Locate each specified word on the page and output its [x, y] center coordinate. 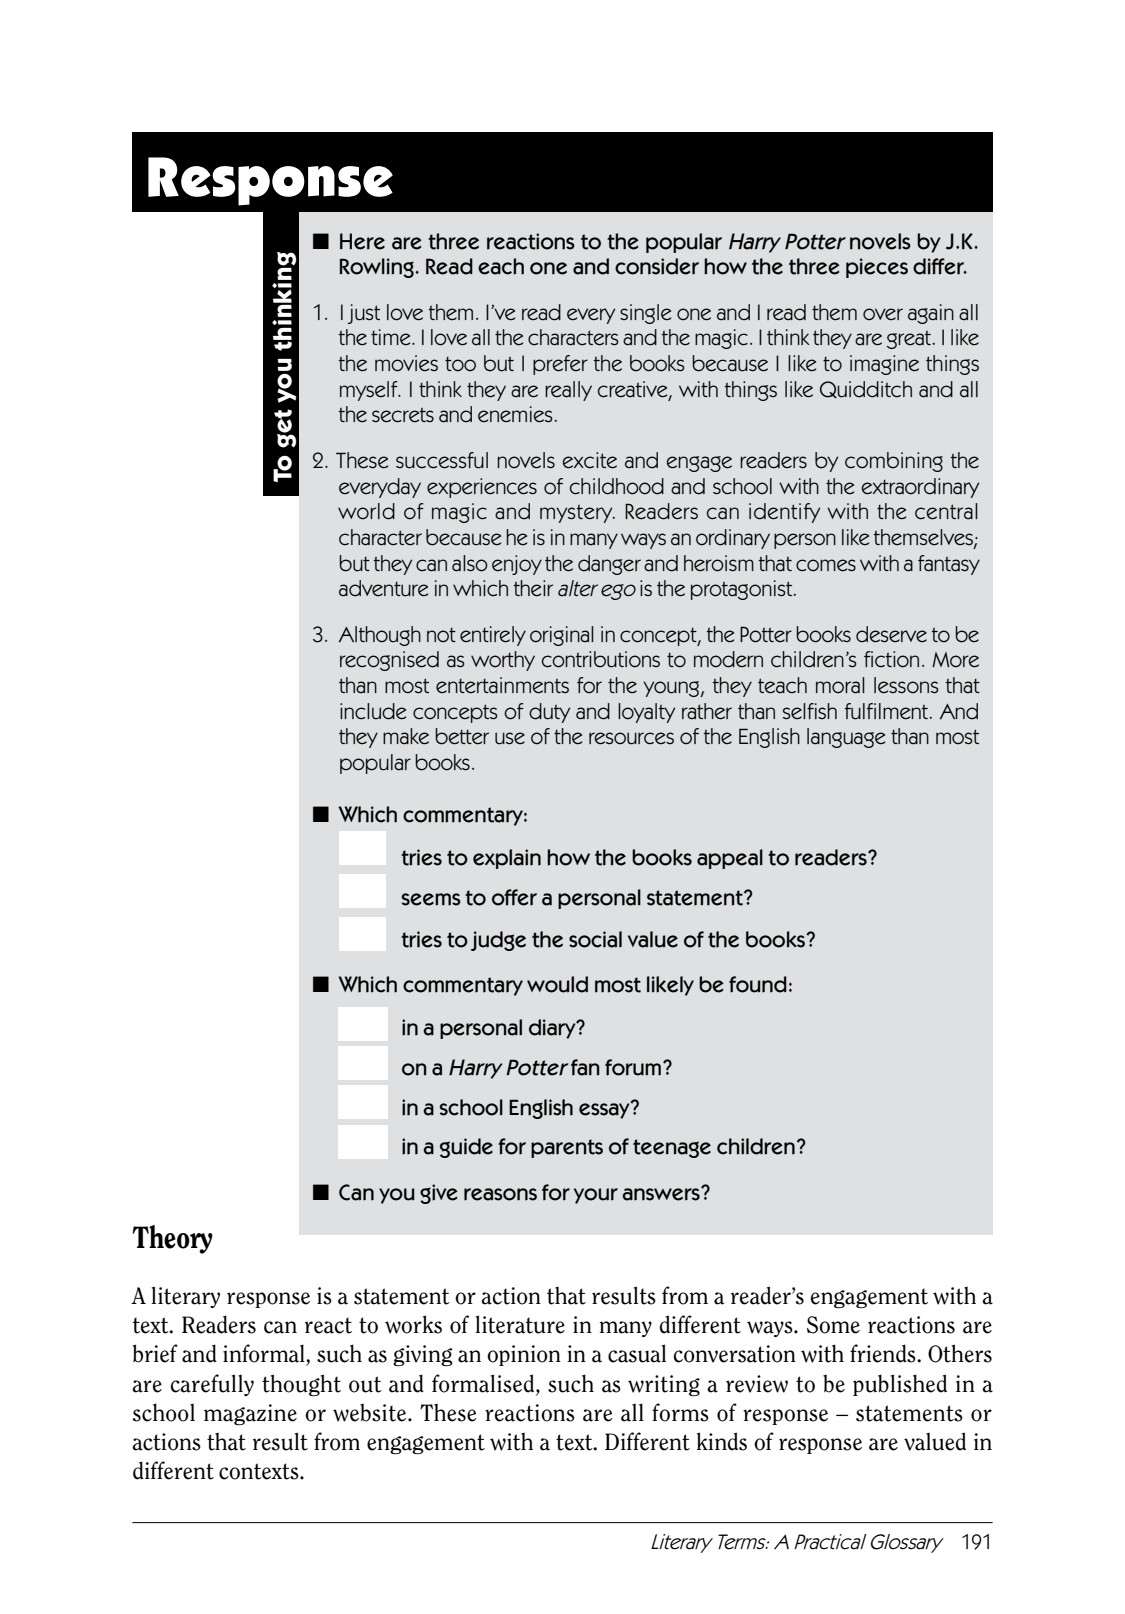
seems [431, 899]
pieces [877, 268]
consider [657, 266]
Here [362, 241]
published [900, 1385]
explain [507, 859]
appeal [730, 859]
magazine [250, 1414]
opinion [524, 1355]
